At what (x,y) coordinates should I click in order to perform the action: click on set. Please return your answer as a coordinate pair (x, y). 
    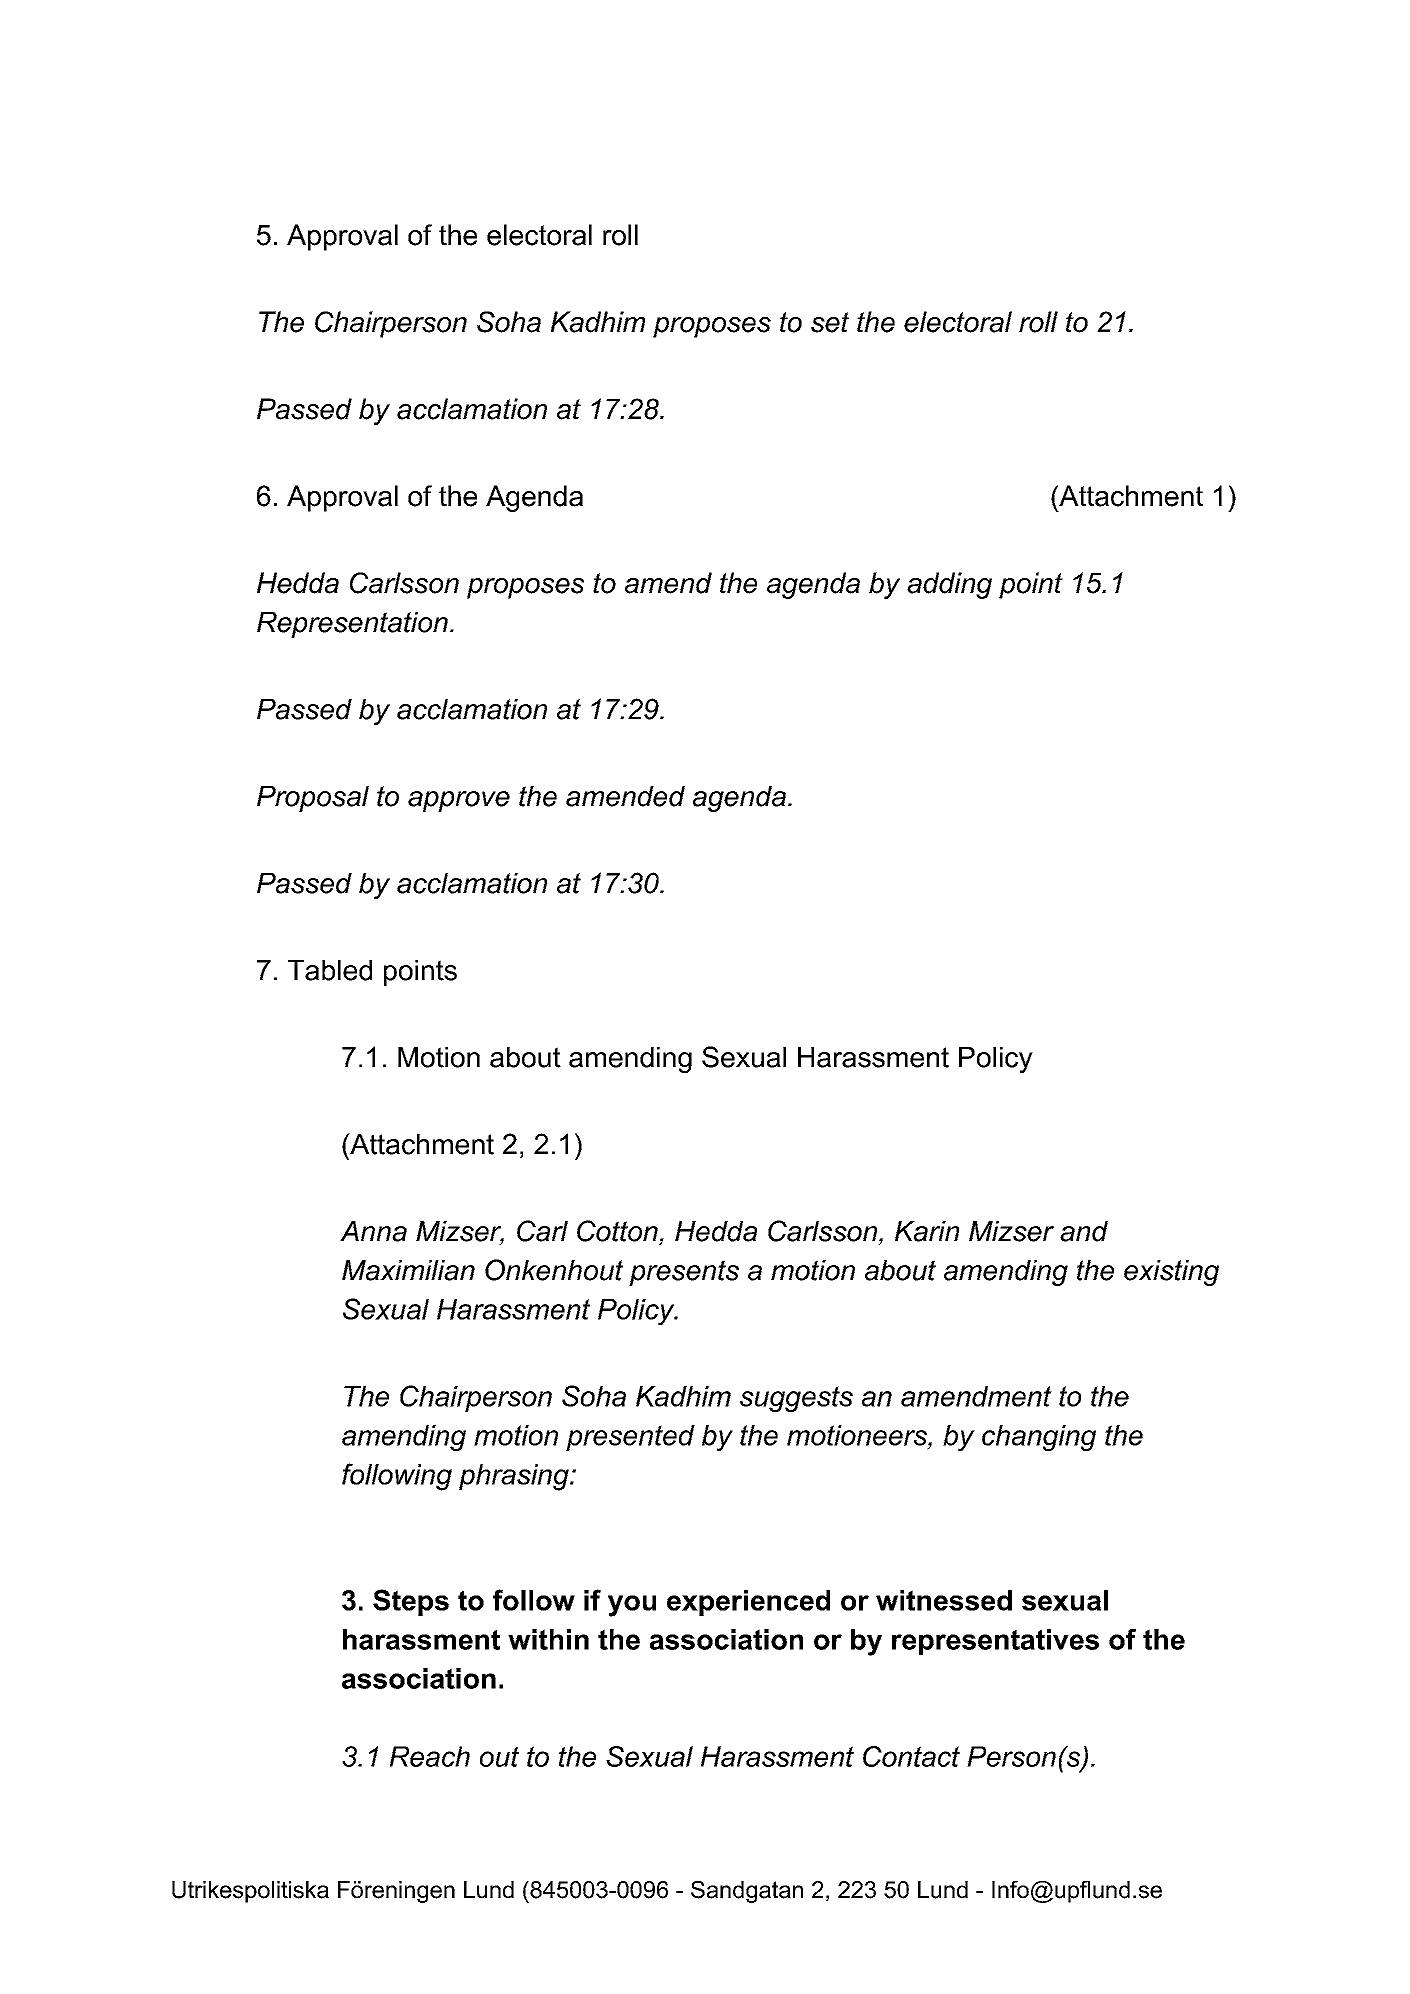
    Looking at the image, I should click on (830, 322).
